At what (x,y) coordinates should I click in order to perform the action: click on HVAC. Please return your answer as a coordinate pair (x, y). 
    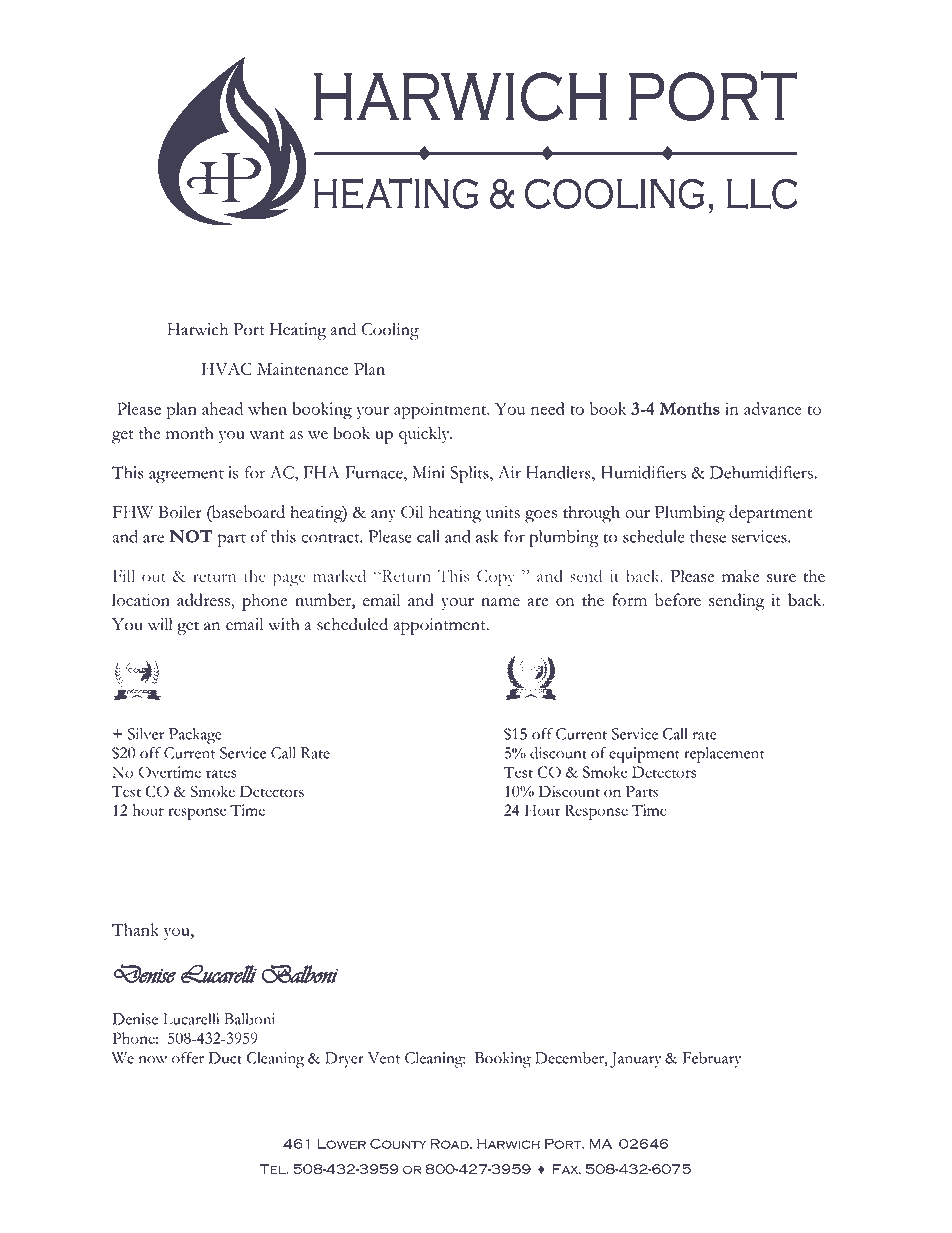
    Looking at the image, I should click on (226, 368).
